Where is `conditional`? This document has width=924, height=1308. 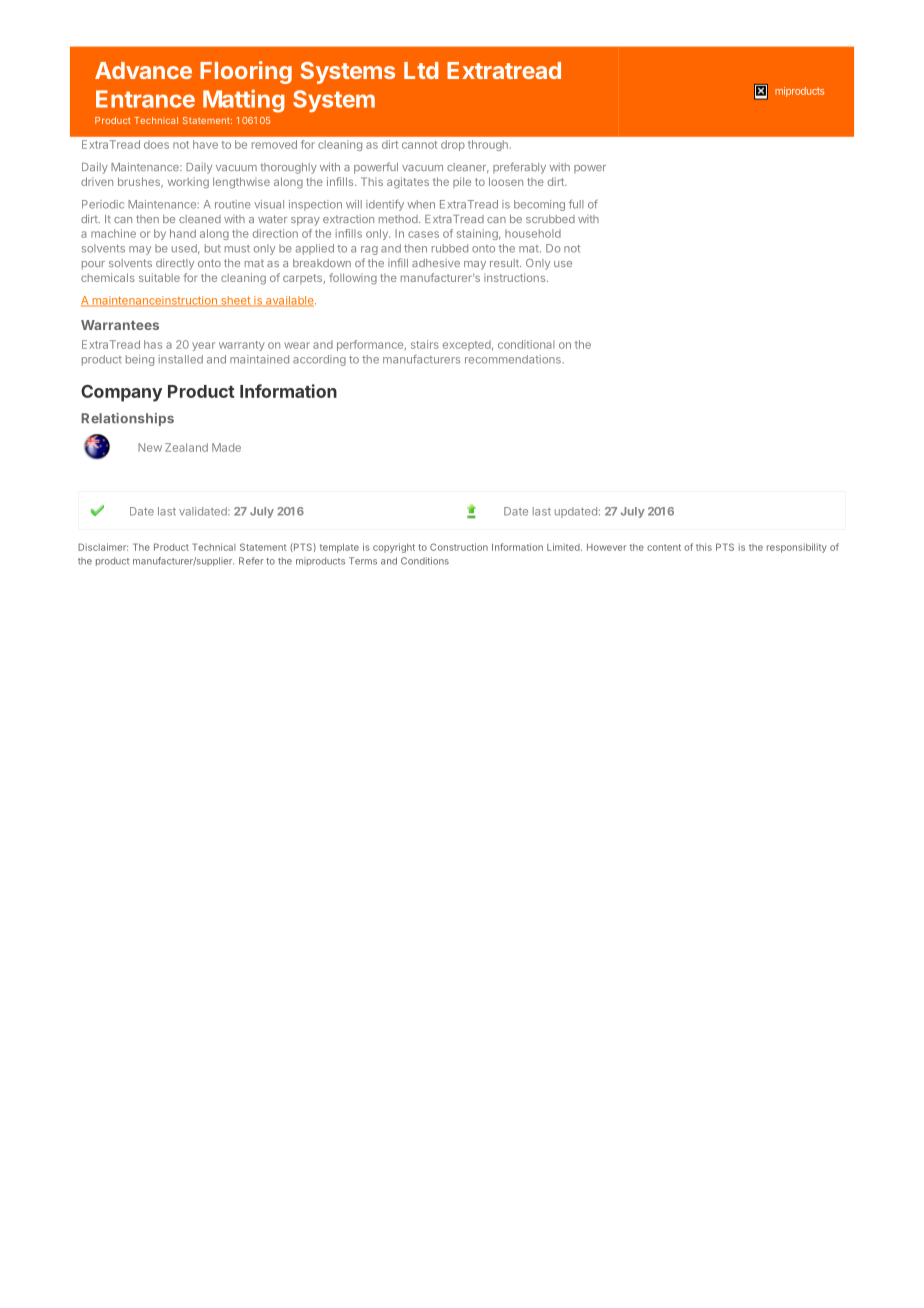
conditional is located at coordinates (526, 344).
